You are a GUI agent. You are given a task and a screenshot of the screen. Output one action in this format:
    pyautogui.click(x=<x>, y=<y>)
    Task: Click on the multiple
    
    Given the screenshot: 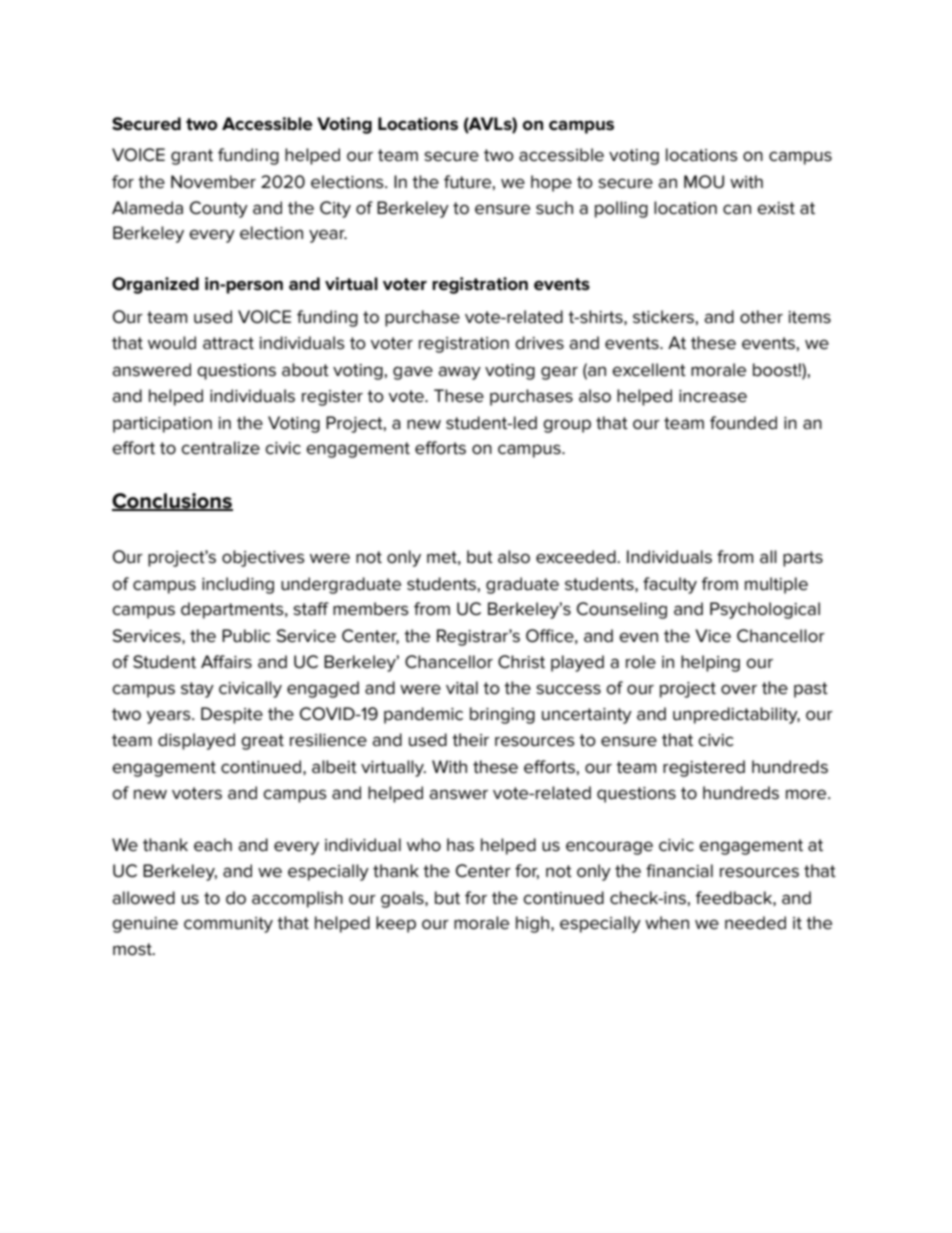 What is the action you would take?
    pyautogui.click(x=776, y=585)
